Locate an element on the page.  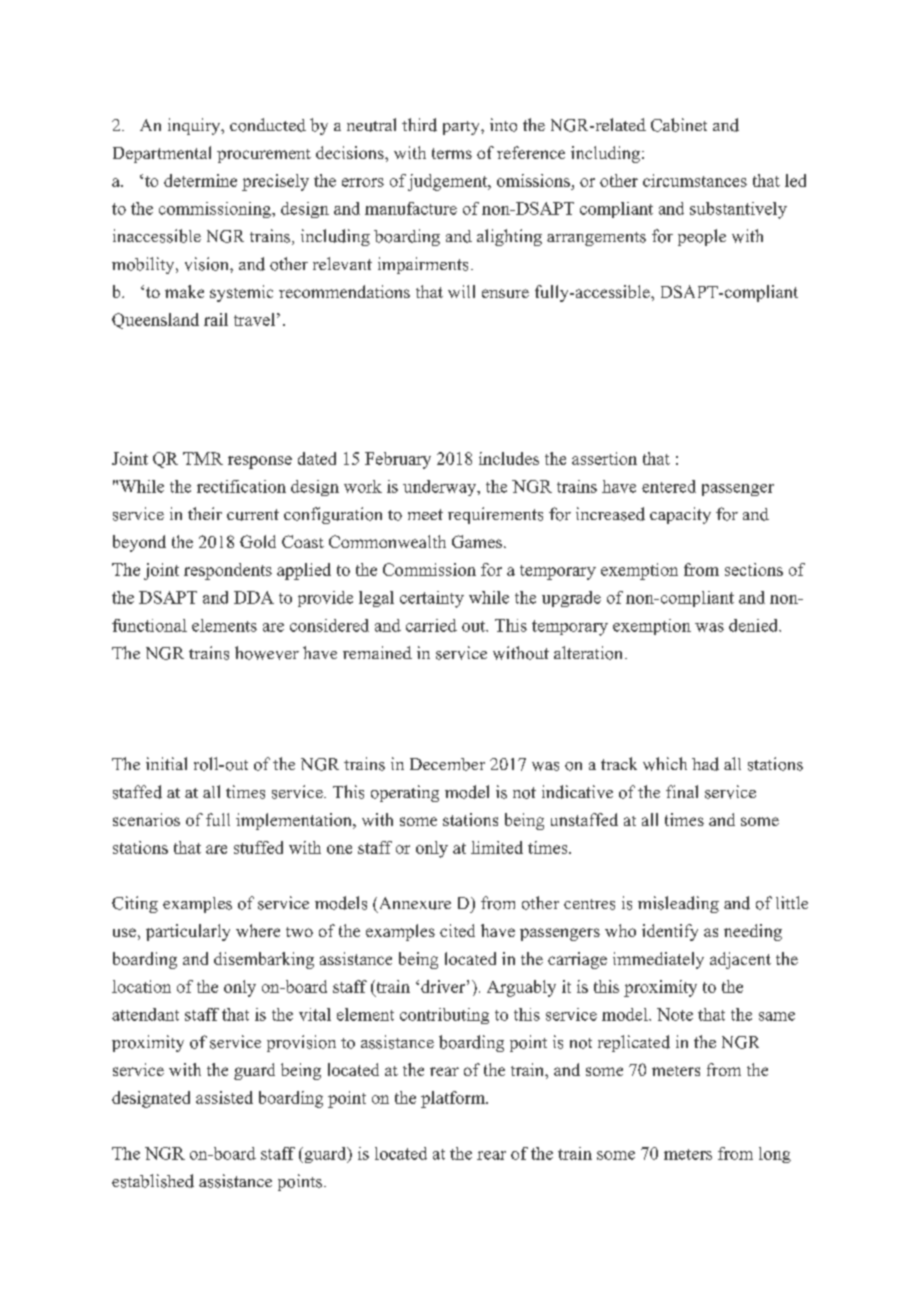
terms is located at coordinates (452, 153).
